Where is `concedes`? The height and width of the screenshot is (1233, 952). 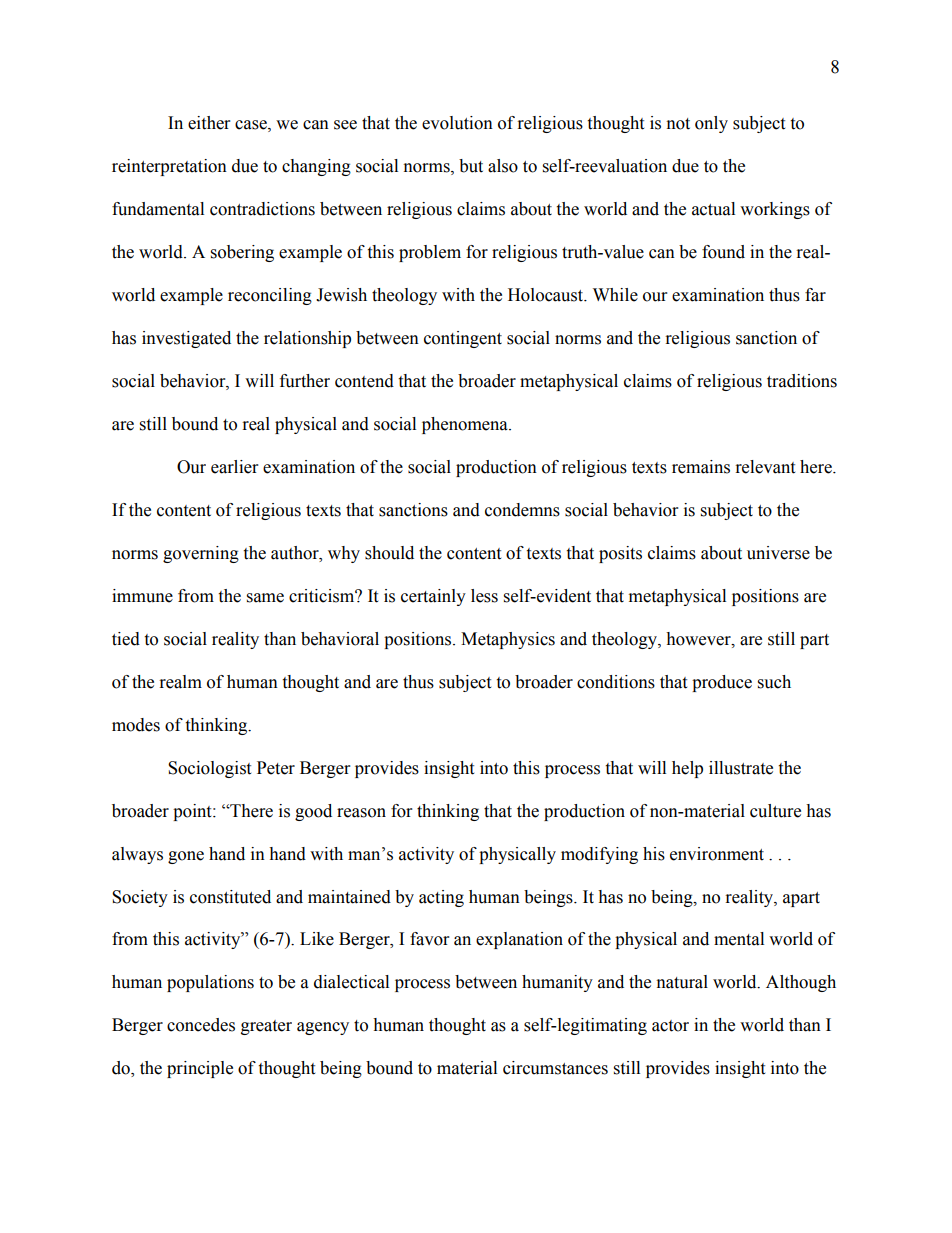 concedes is located at coordinates (201, 1025).
